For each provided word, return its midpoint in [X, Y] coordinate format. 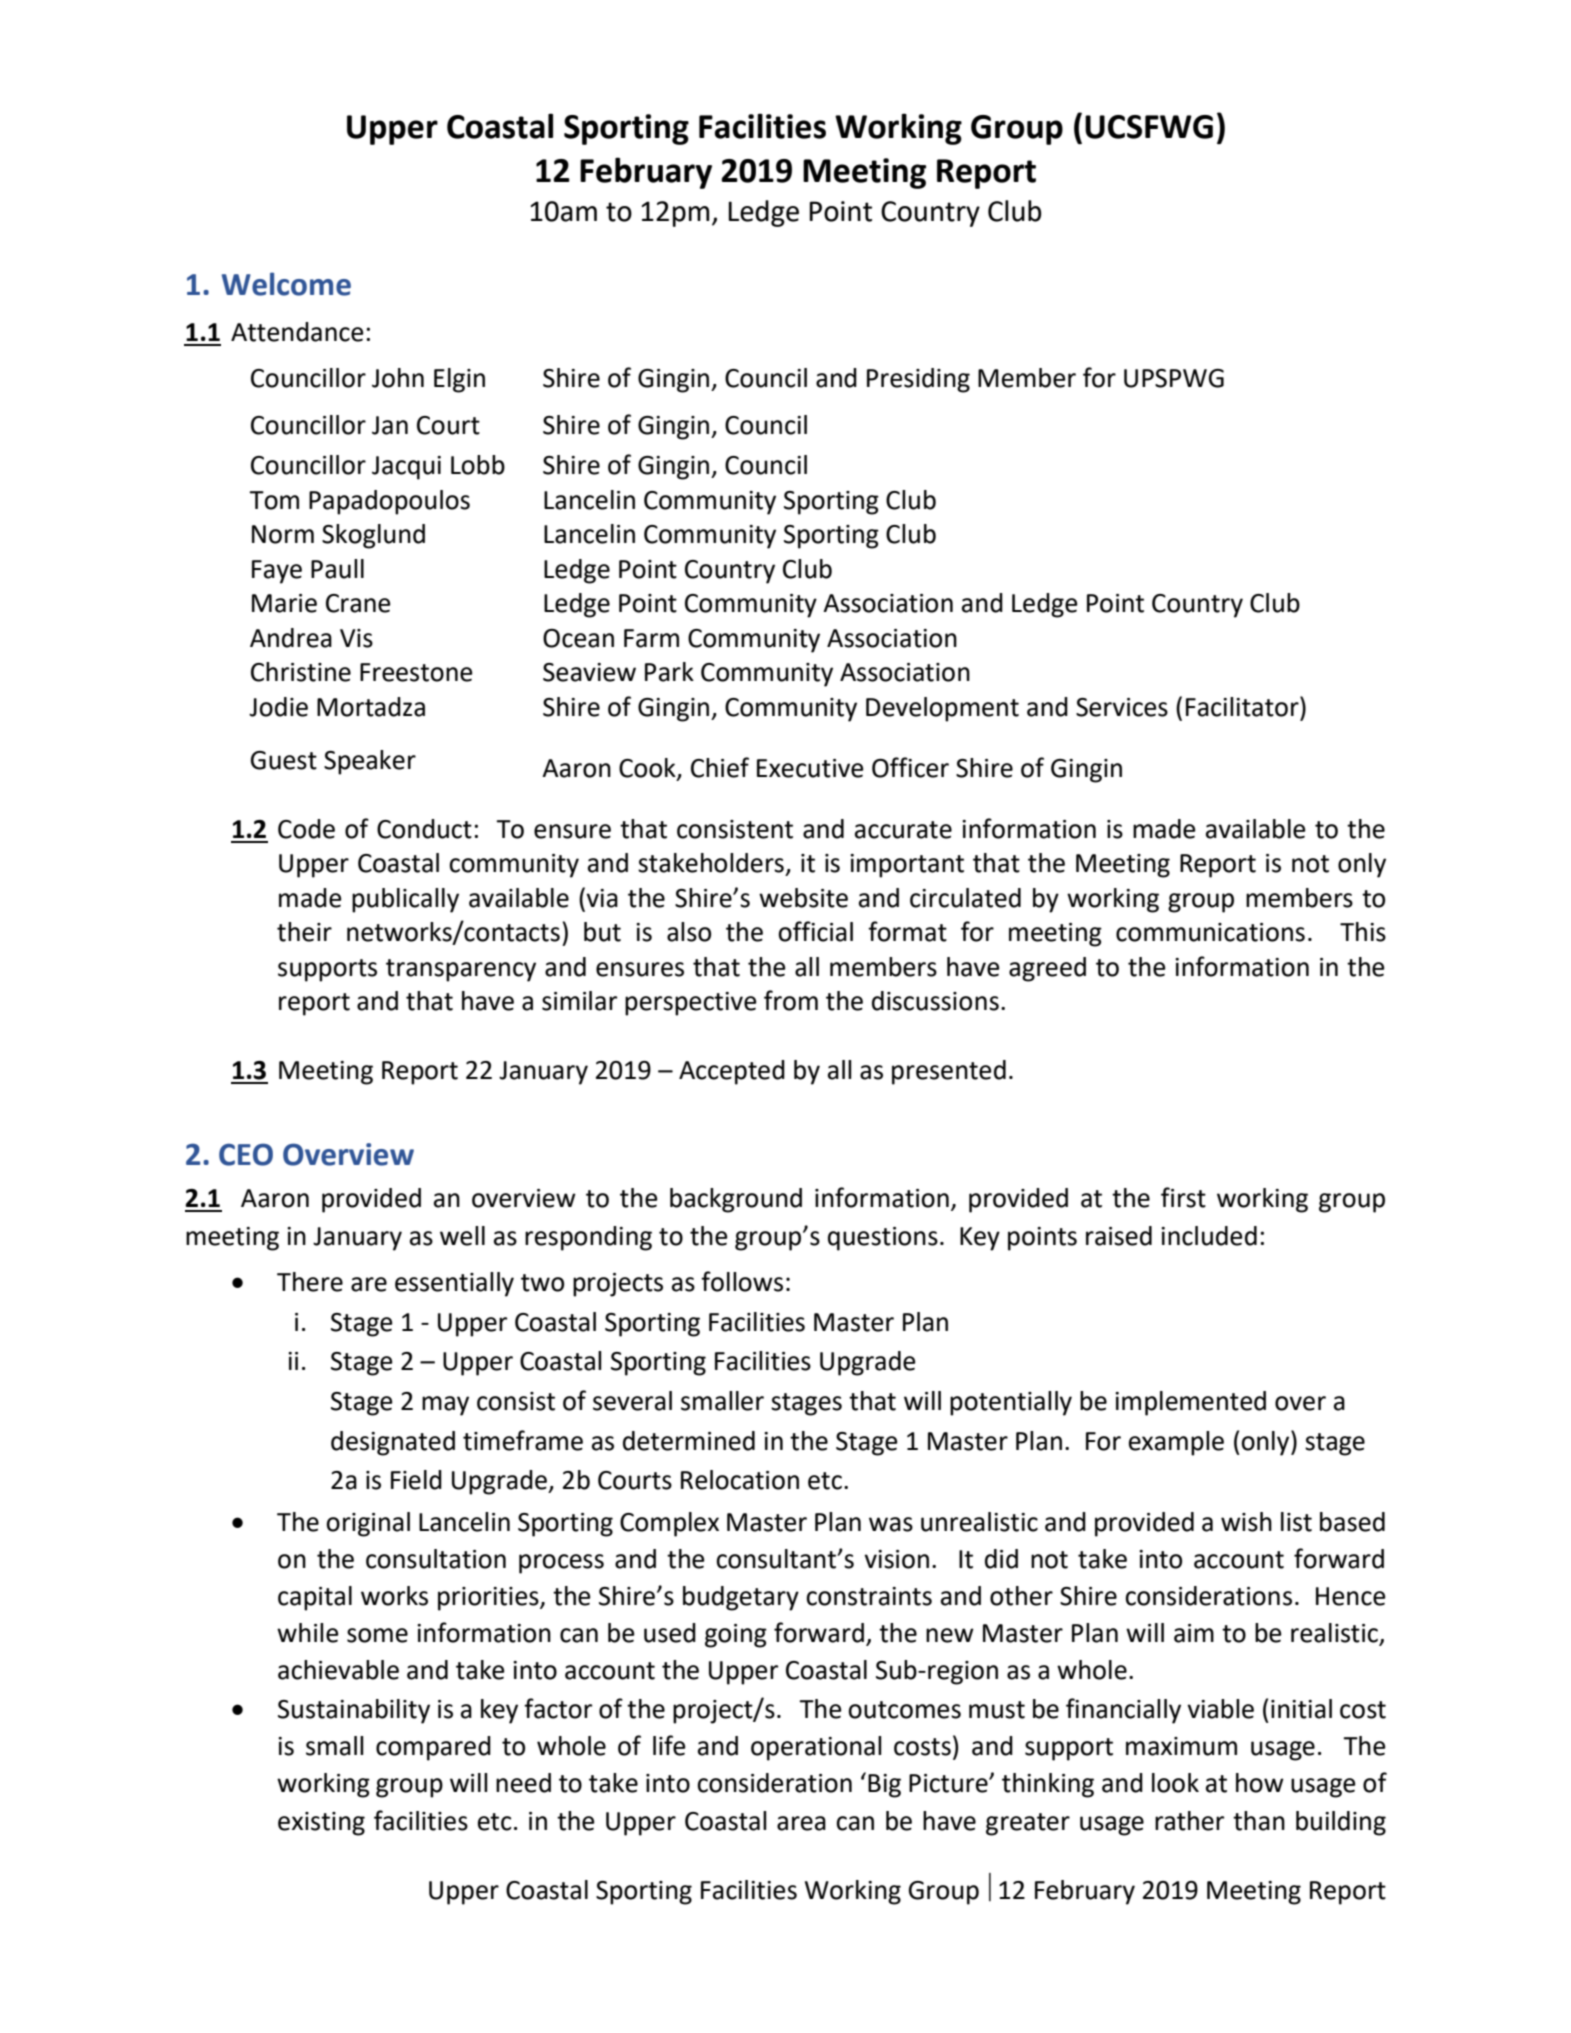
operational [816, 1748]
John [398, 378]
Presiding [918, 380]
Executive [810, 768]
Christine [301, 672]
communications [1210, 932]
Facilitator [1243, 706]
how [1260, 1783]
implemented [1190, 1403]
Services [1122, 707]
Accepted [732, 1072]
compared [433, 1748]
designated [393, 1443]
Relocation [740, 1480]
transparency [461, 970]
